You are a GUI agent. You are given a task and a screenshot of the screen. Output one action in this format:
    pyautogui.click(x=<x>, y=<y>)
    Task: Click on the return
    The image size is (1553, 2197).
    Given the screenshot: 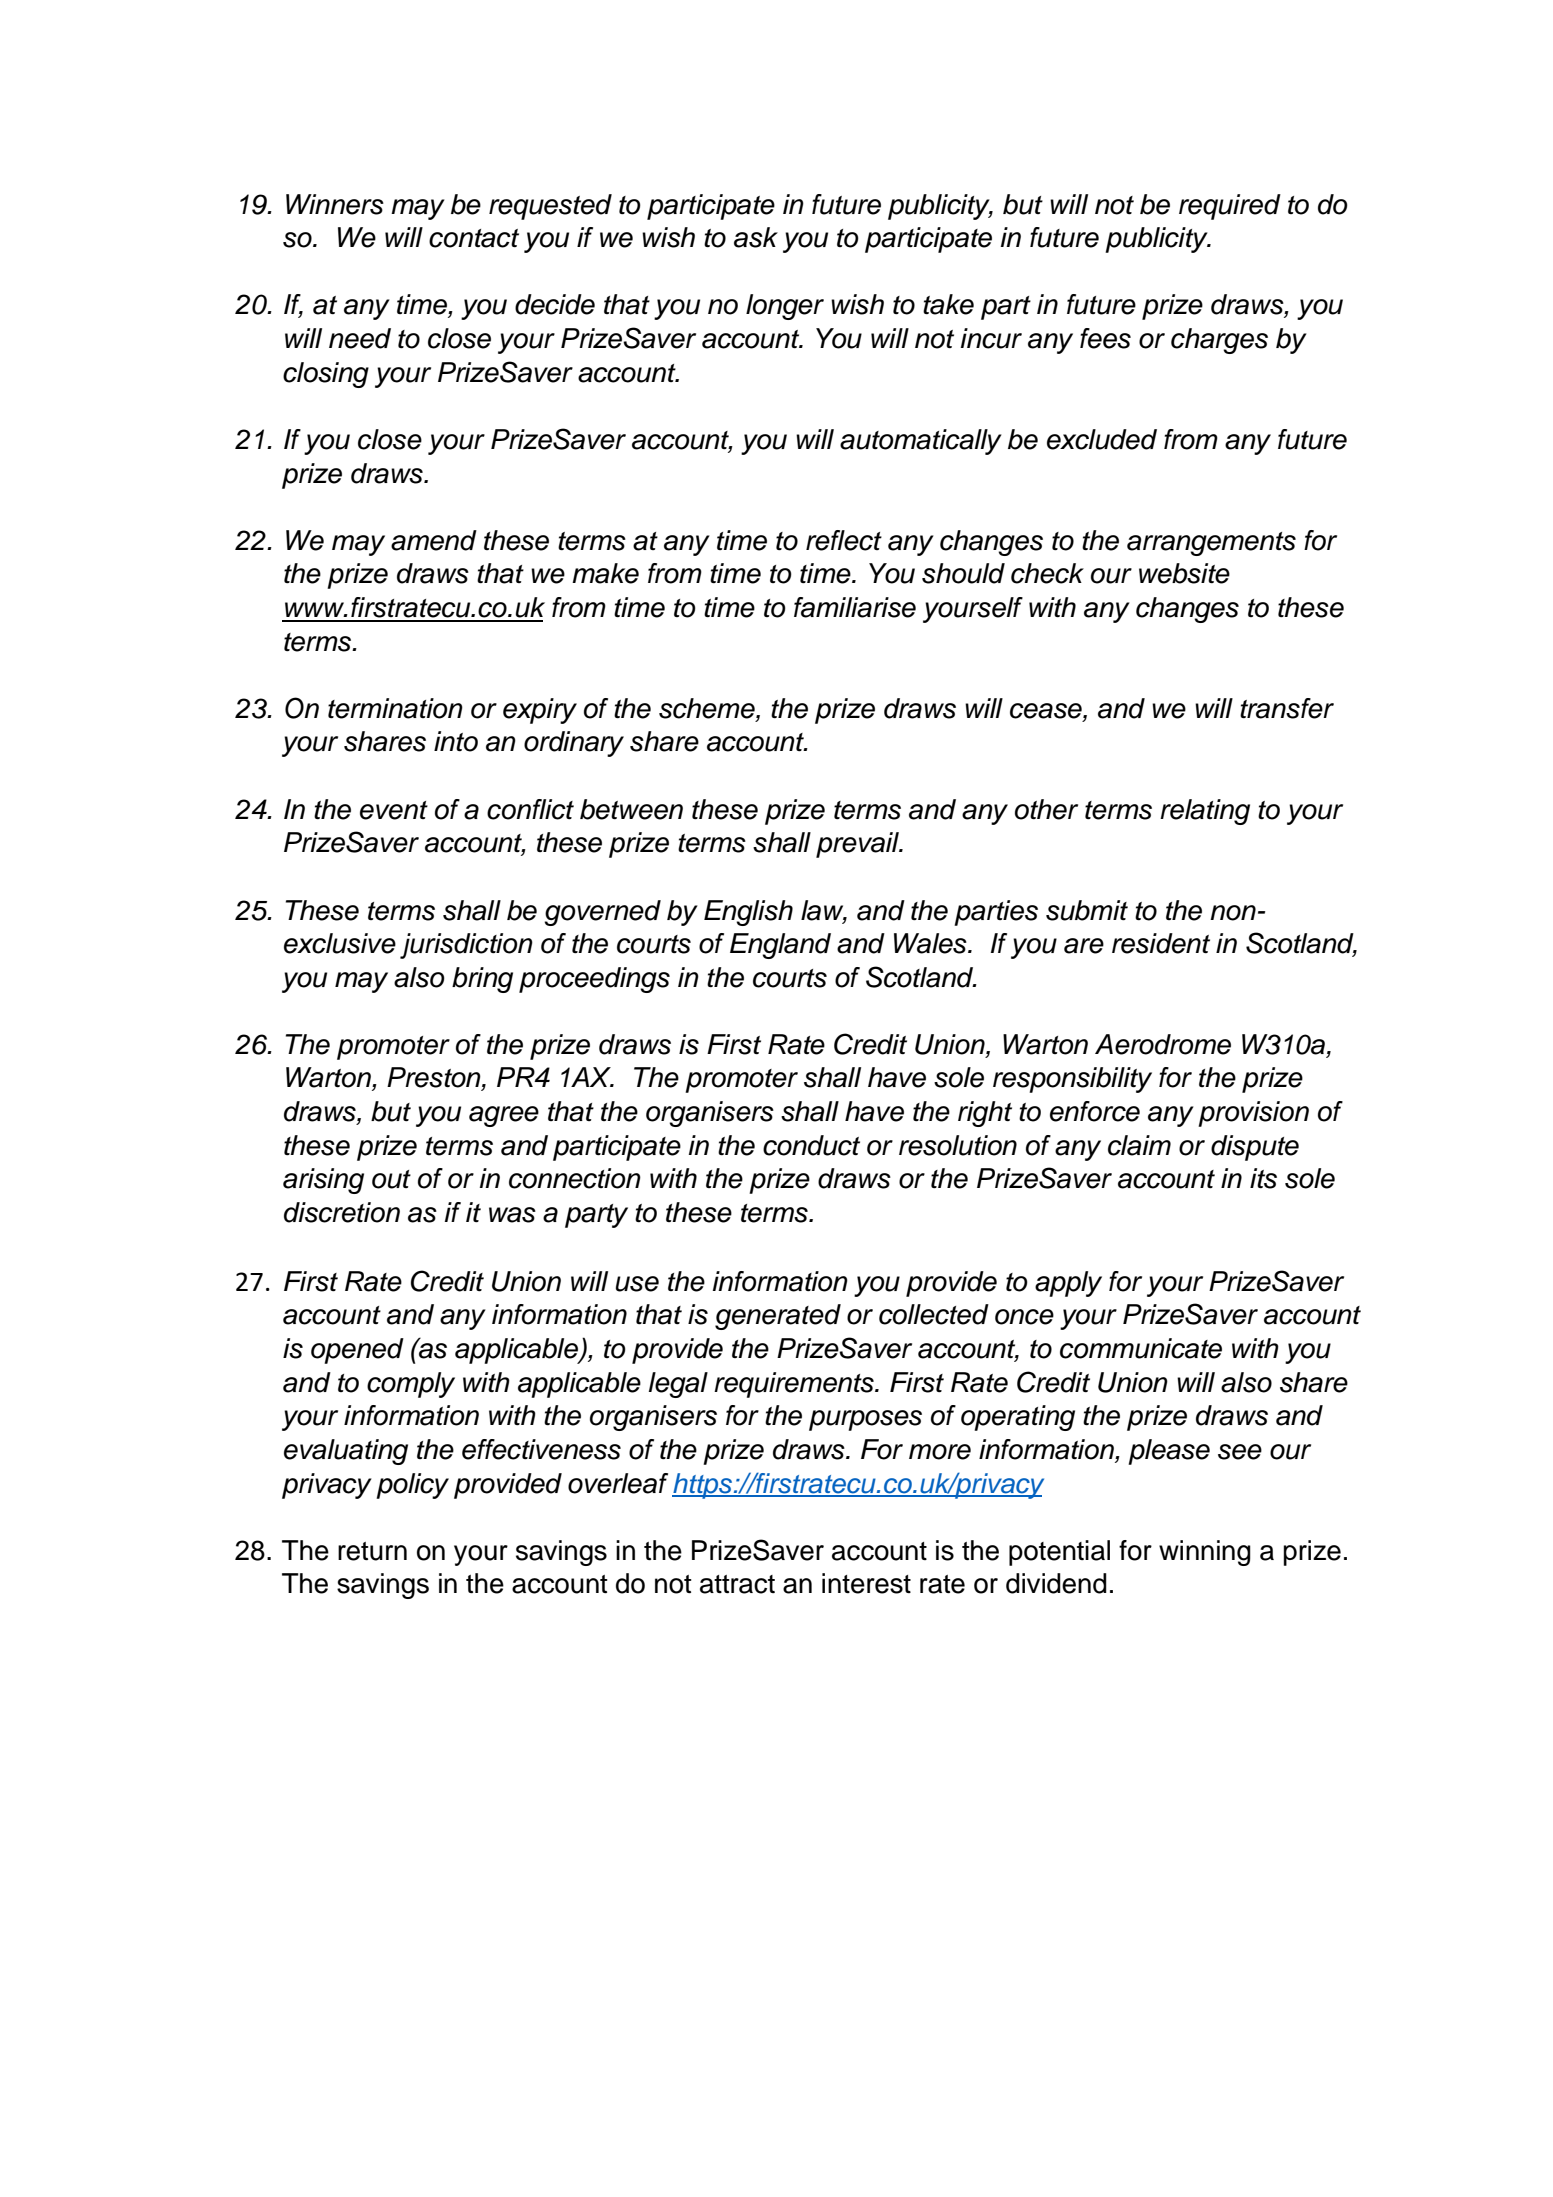 What is the action you would take?
    pyautogui.click(x=372, y=1551)
